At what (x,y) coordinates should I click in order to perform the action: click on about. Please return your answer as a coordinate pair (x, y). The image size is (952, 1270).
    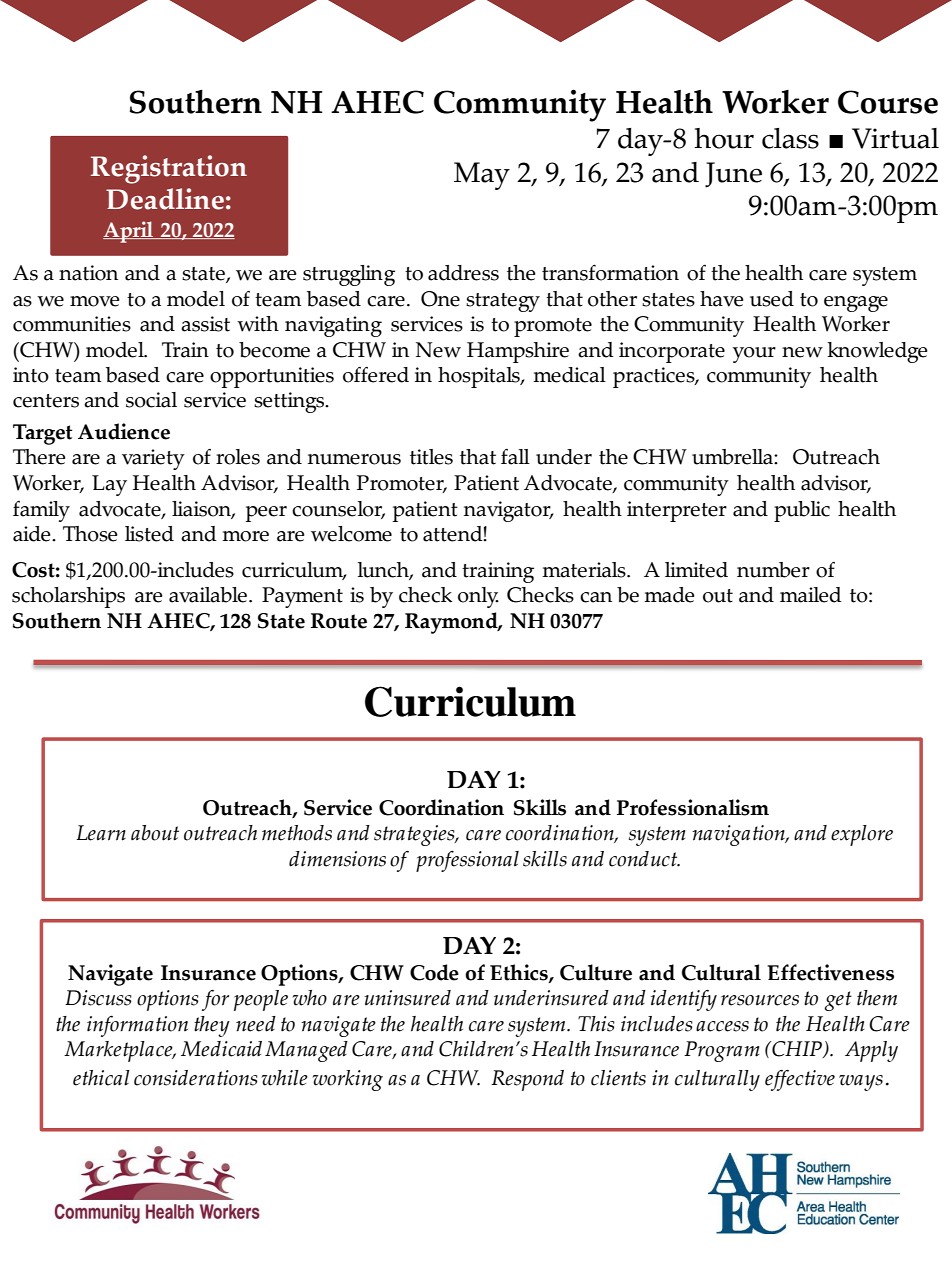
    Looking at the image, I should click on (155, 833).
